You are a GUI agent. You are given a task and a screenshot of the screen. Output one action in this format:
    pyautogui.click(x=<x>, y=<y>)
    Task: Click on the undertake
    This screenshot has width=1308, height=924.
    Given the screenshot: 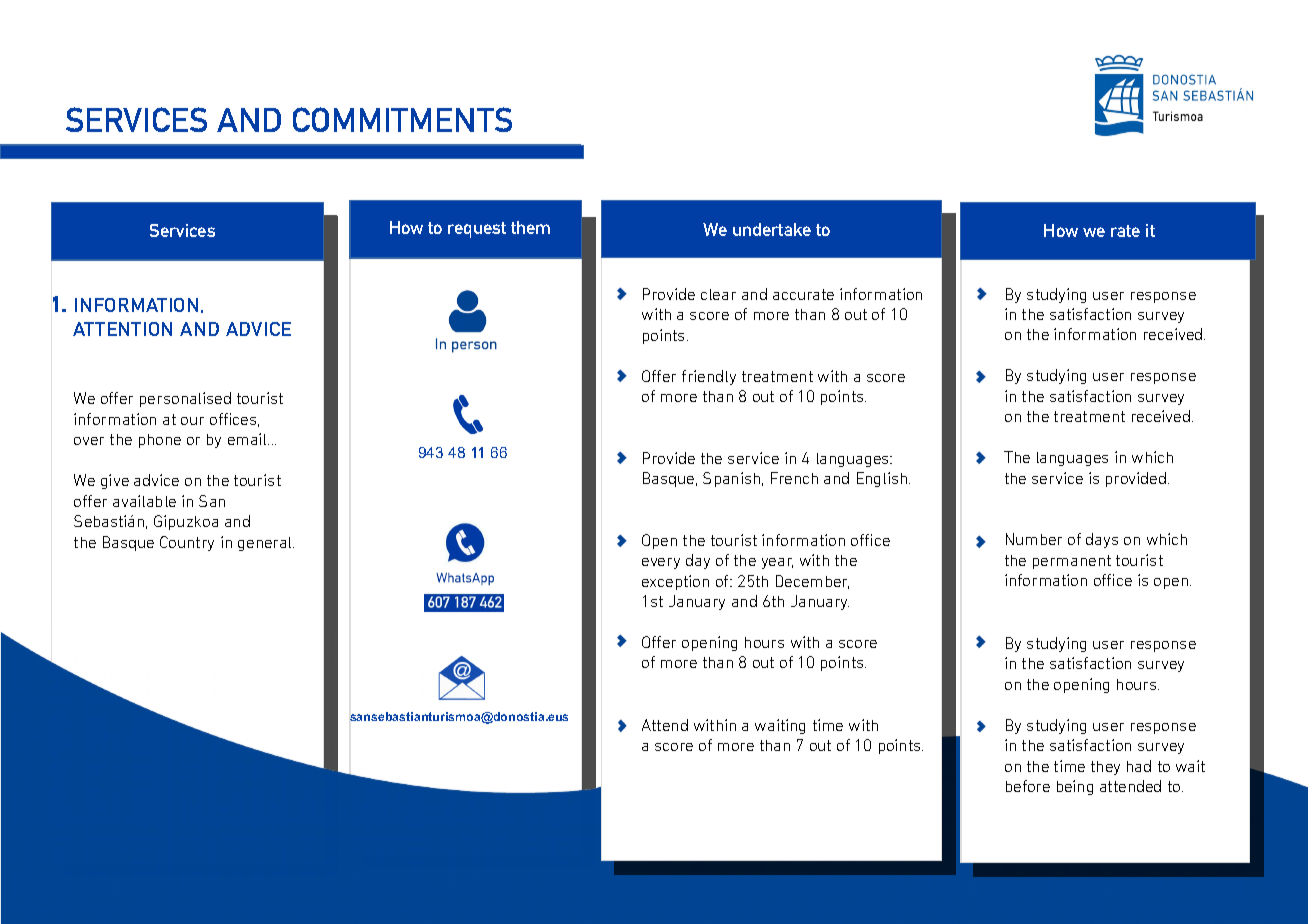 What is the action you would take?
    pyautogui.click(x=772, y=229)
